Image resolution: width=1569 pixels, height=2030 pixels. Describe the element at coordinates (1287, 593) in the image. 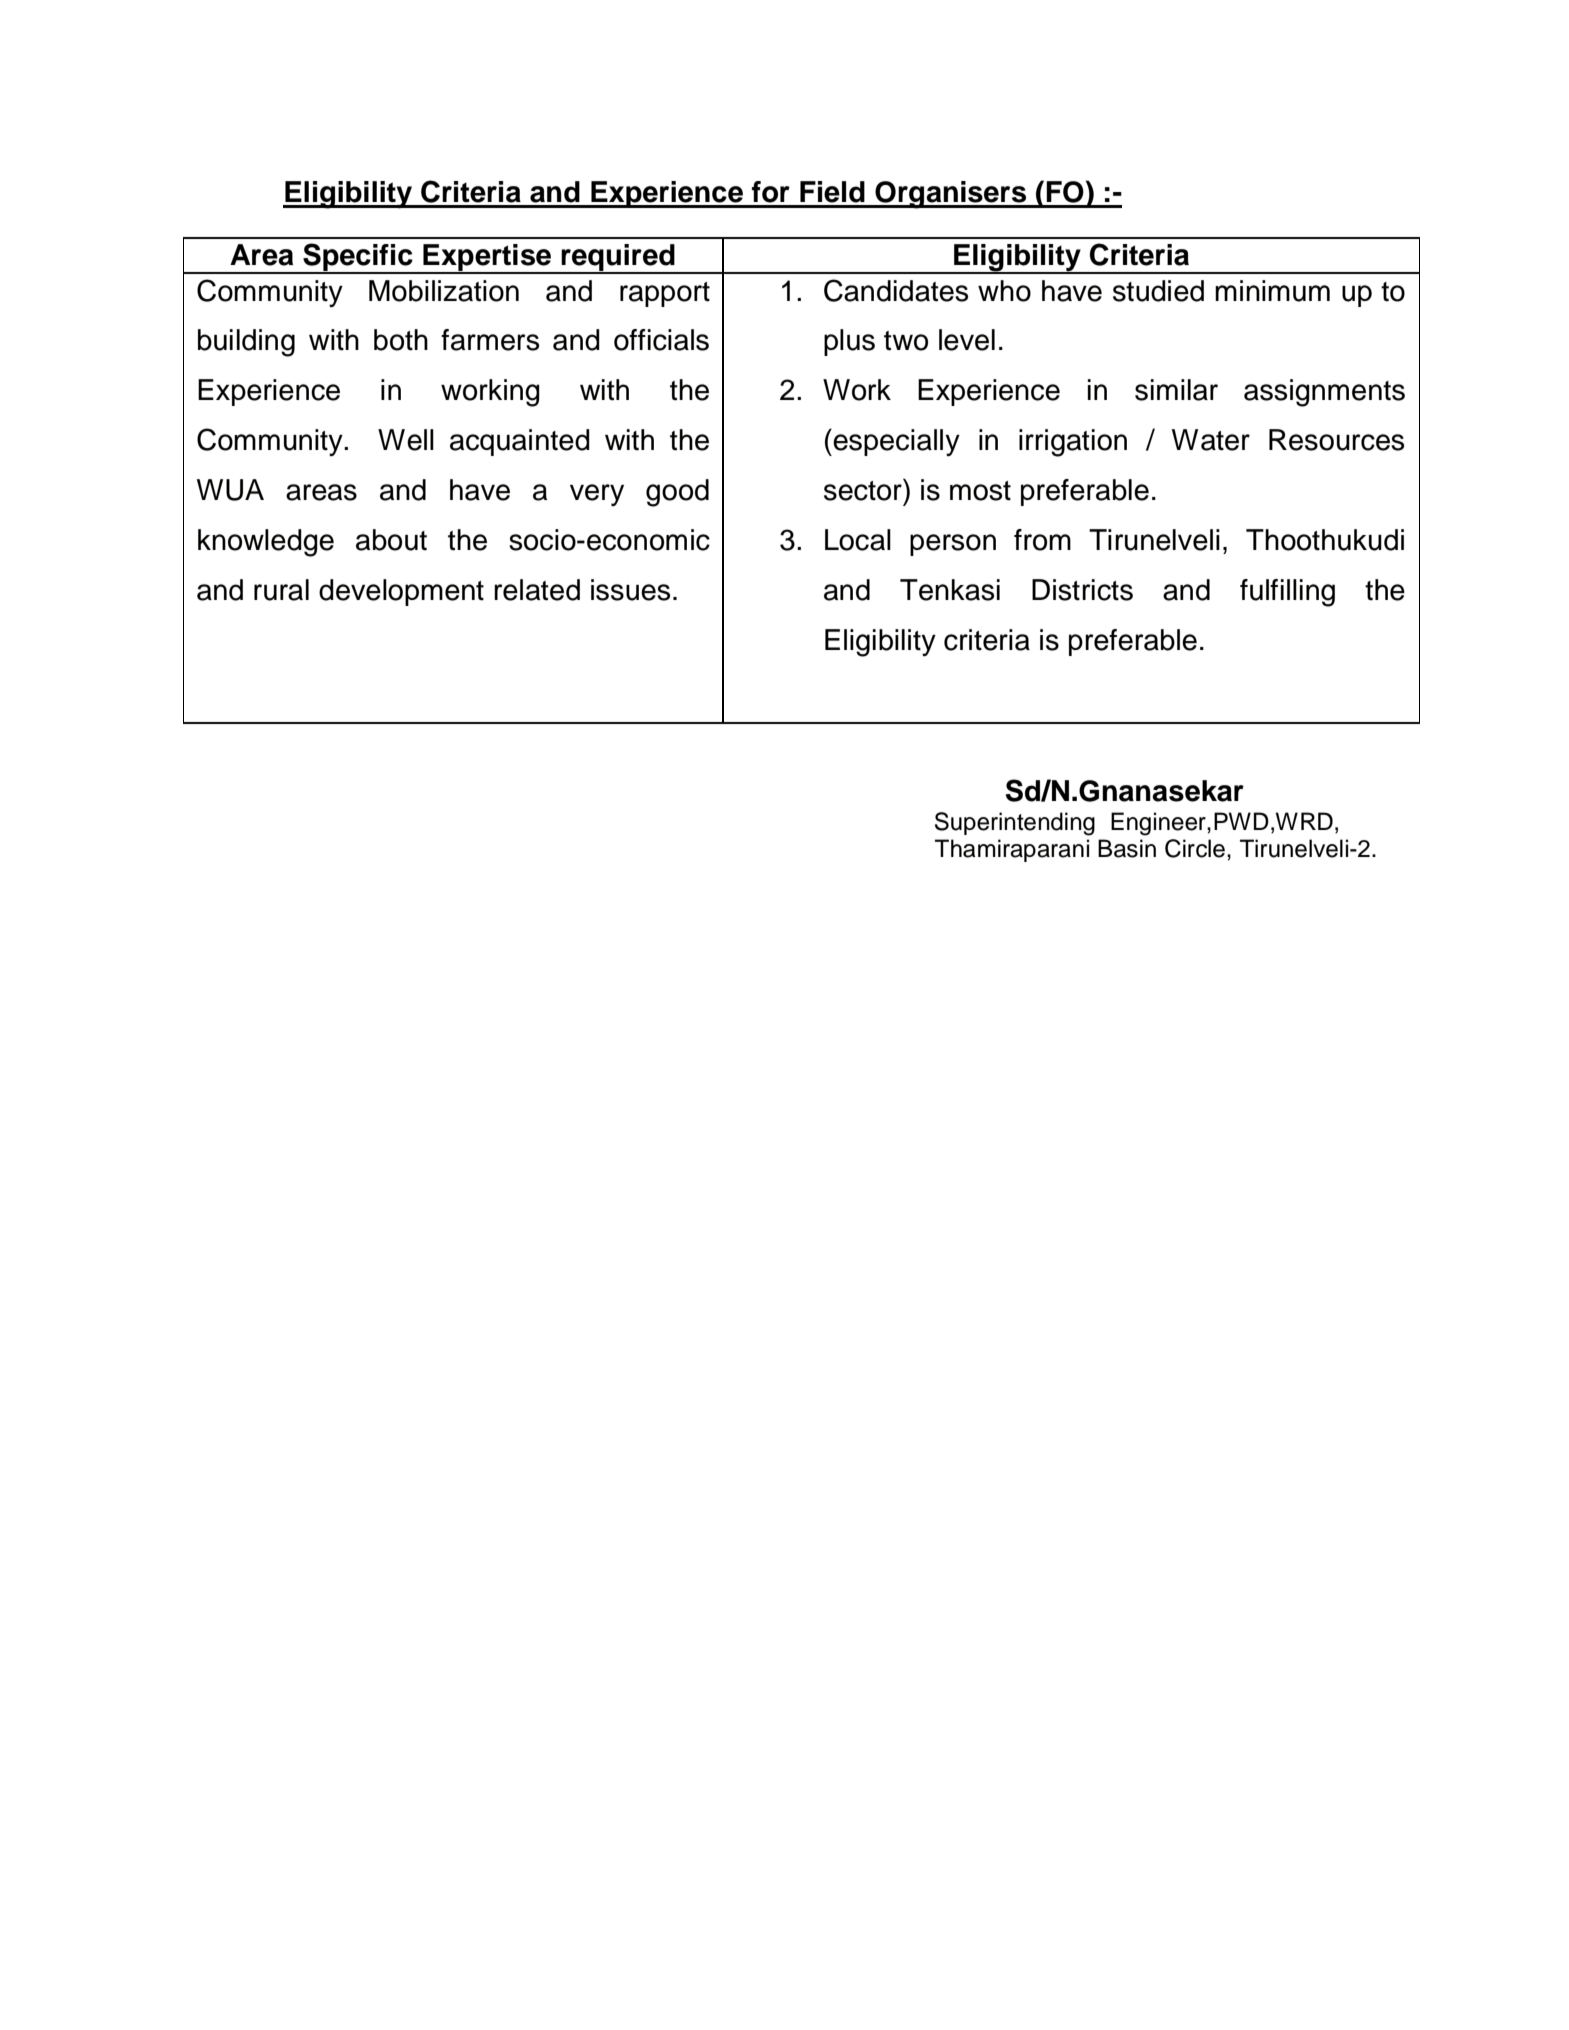

I see `fulfilling` at that location.
